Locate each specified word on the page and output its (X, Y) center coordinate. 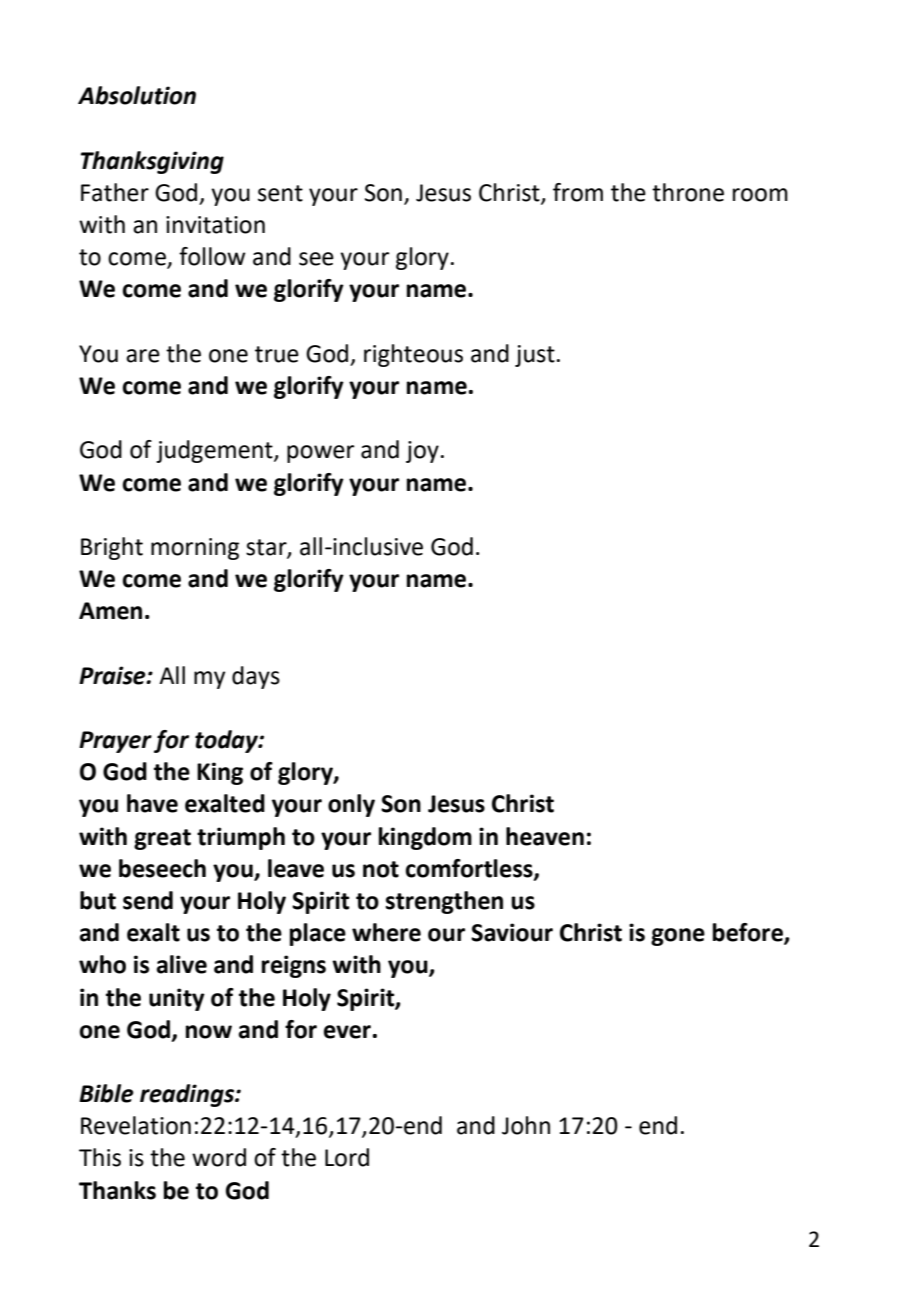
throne (688, 192)
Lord (347, 1157)
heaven (545, 836)
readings (188, 1095)
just (535, 356)
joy (422, 452)
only (351, 805)
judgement (215, 451)
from (578, 192)
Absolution (137, 95)
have (152, 803)
